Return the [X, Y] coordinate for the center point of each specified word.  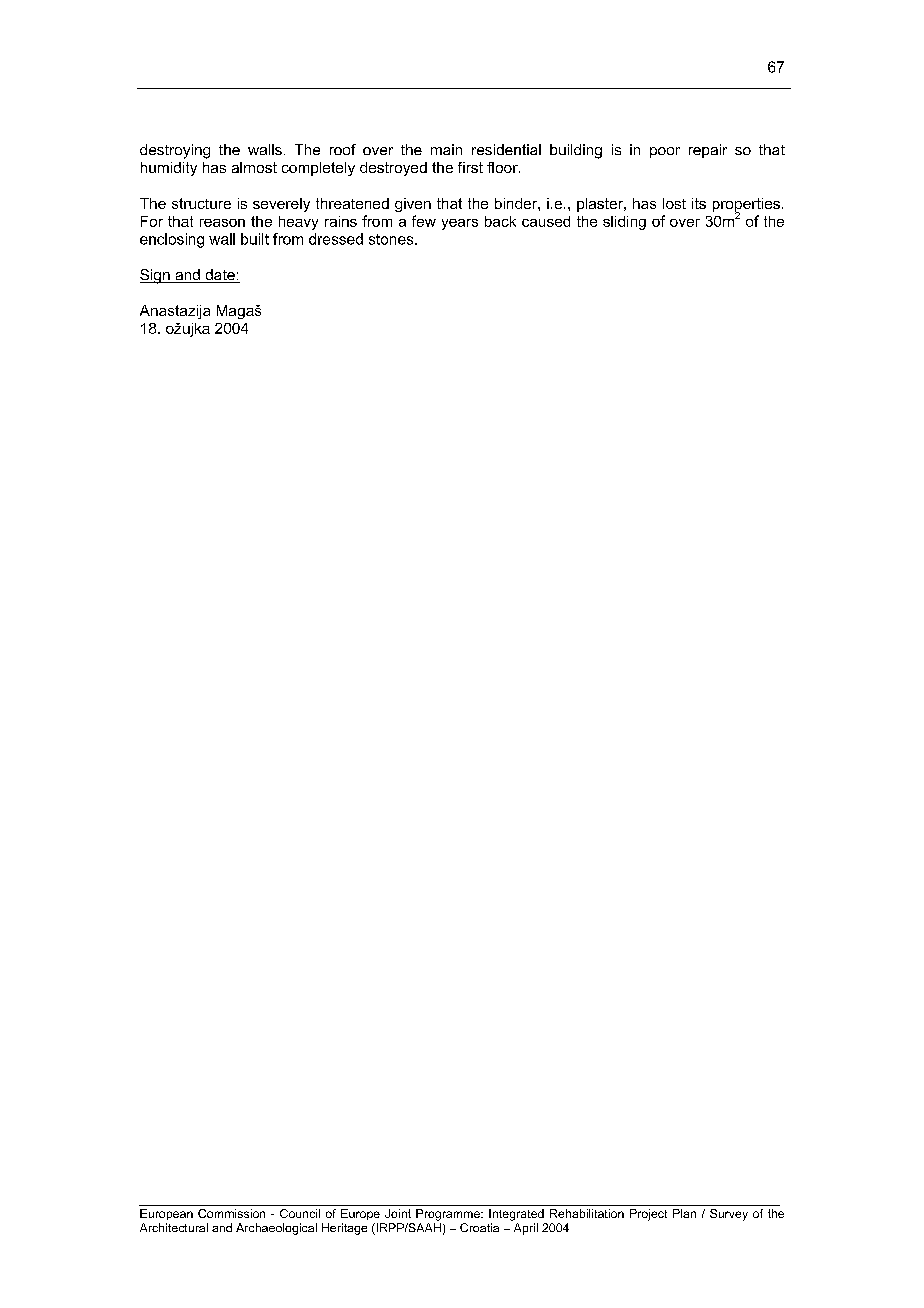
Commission [231, 1213]
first [470, 167]
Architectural [174, 1227]
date [220, 276]
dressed [336, 239]
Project [648, 1215]
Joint [398, 1213]
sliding [624, 223]
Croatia [479, 1227]
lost [674, 203]
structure [201, 203]
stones [392, 239]
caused [546, 221]
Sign [156, 276]
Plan [684, 1213]
